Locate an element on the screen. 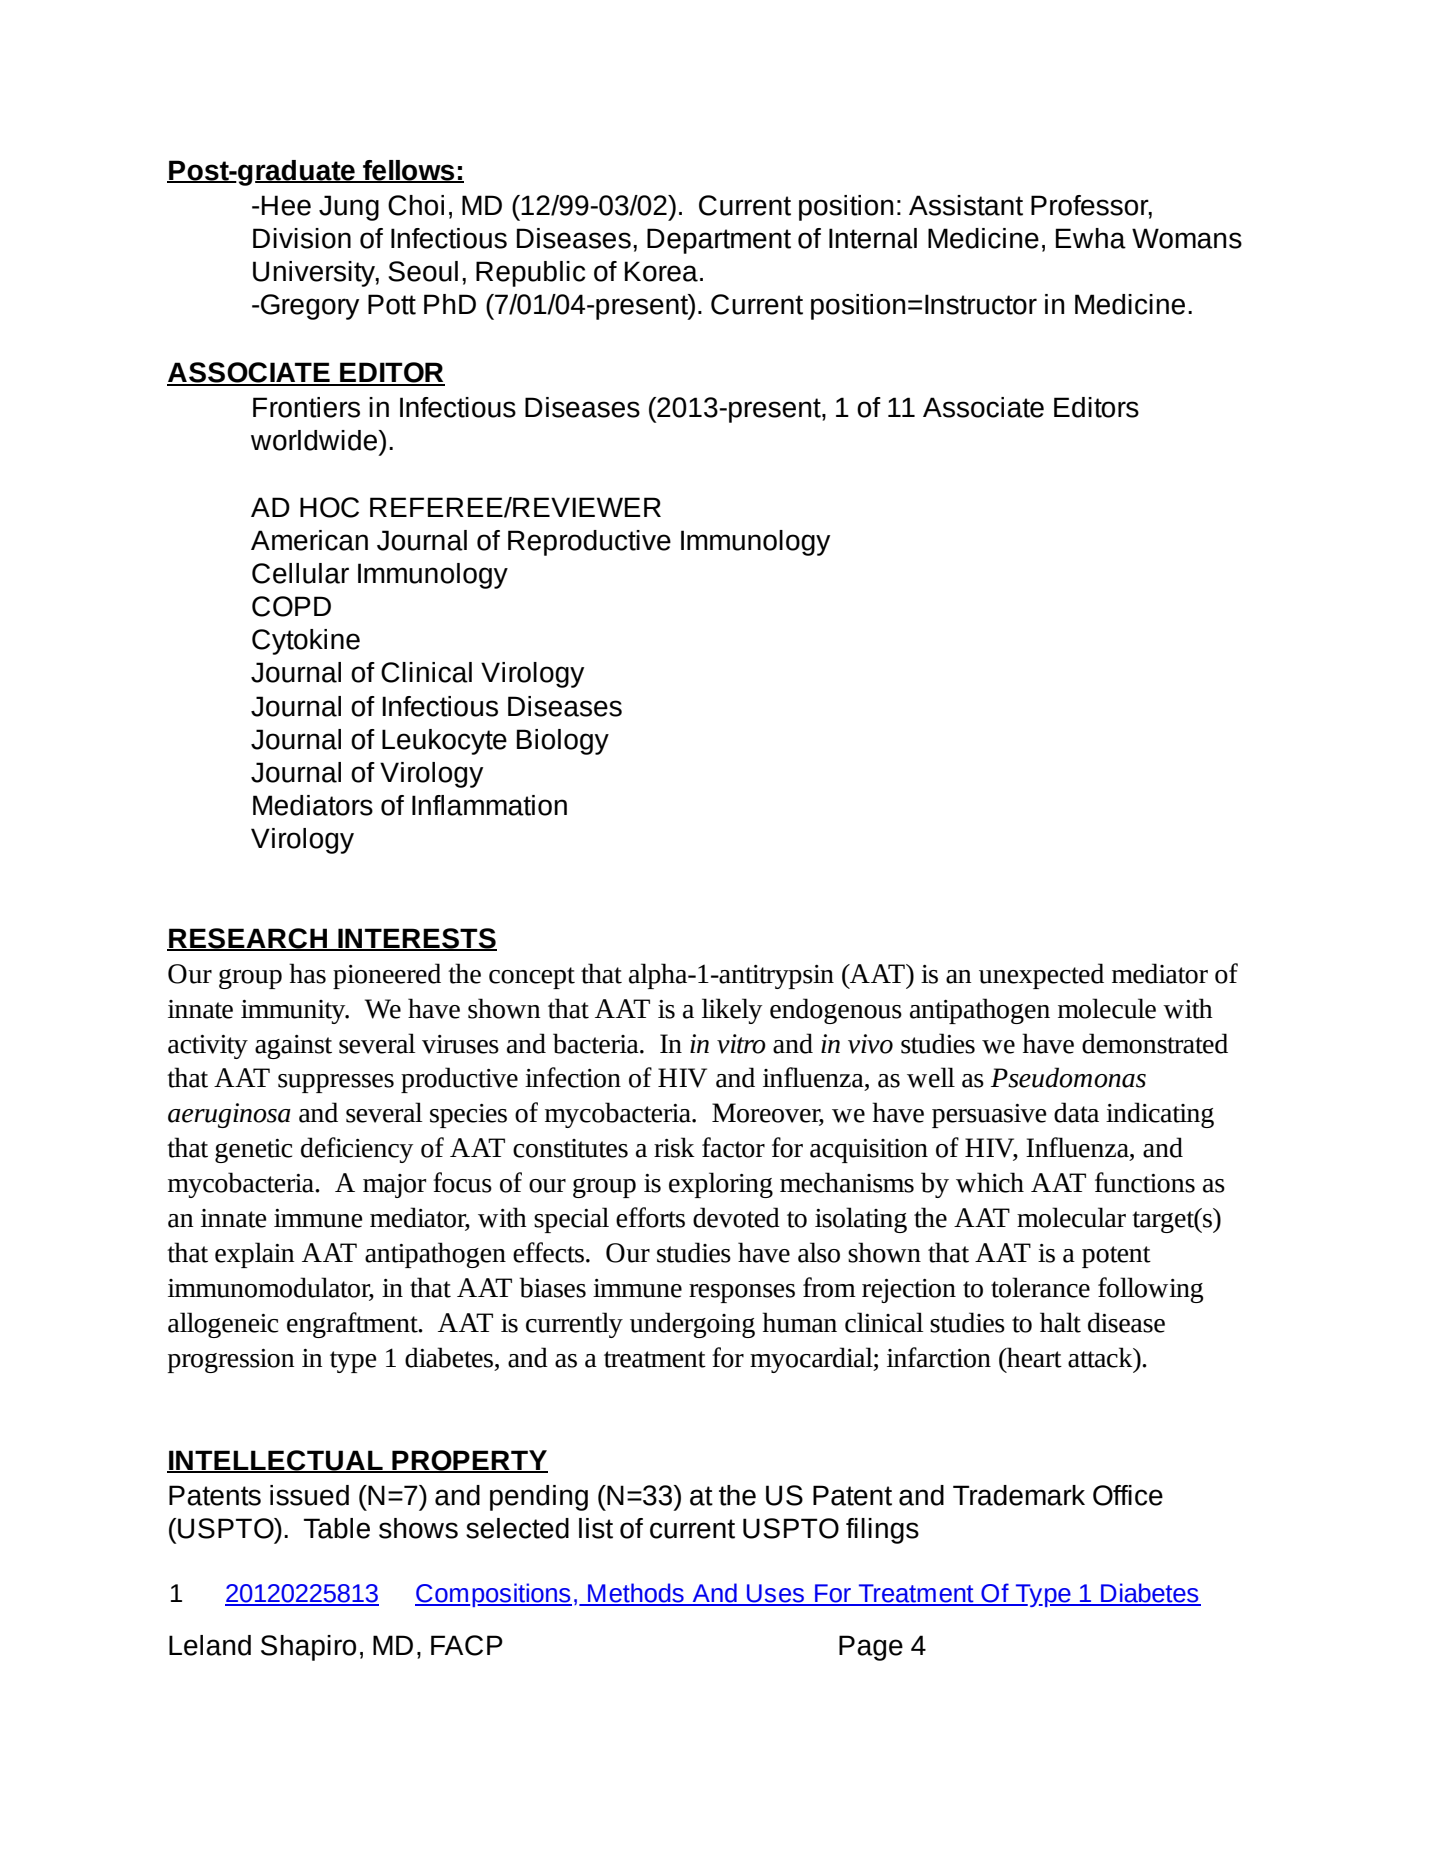 This screenshot has height=1859, width=1436. Biology is located at coordinates (563, 742).
